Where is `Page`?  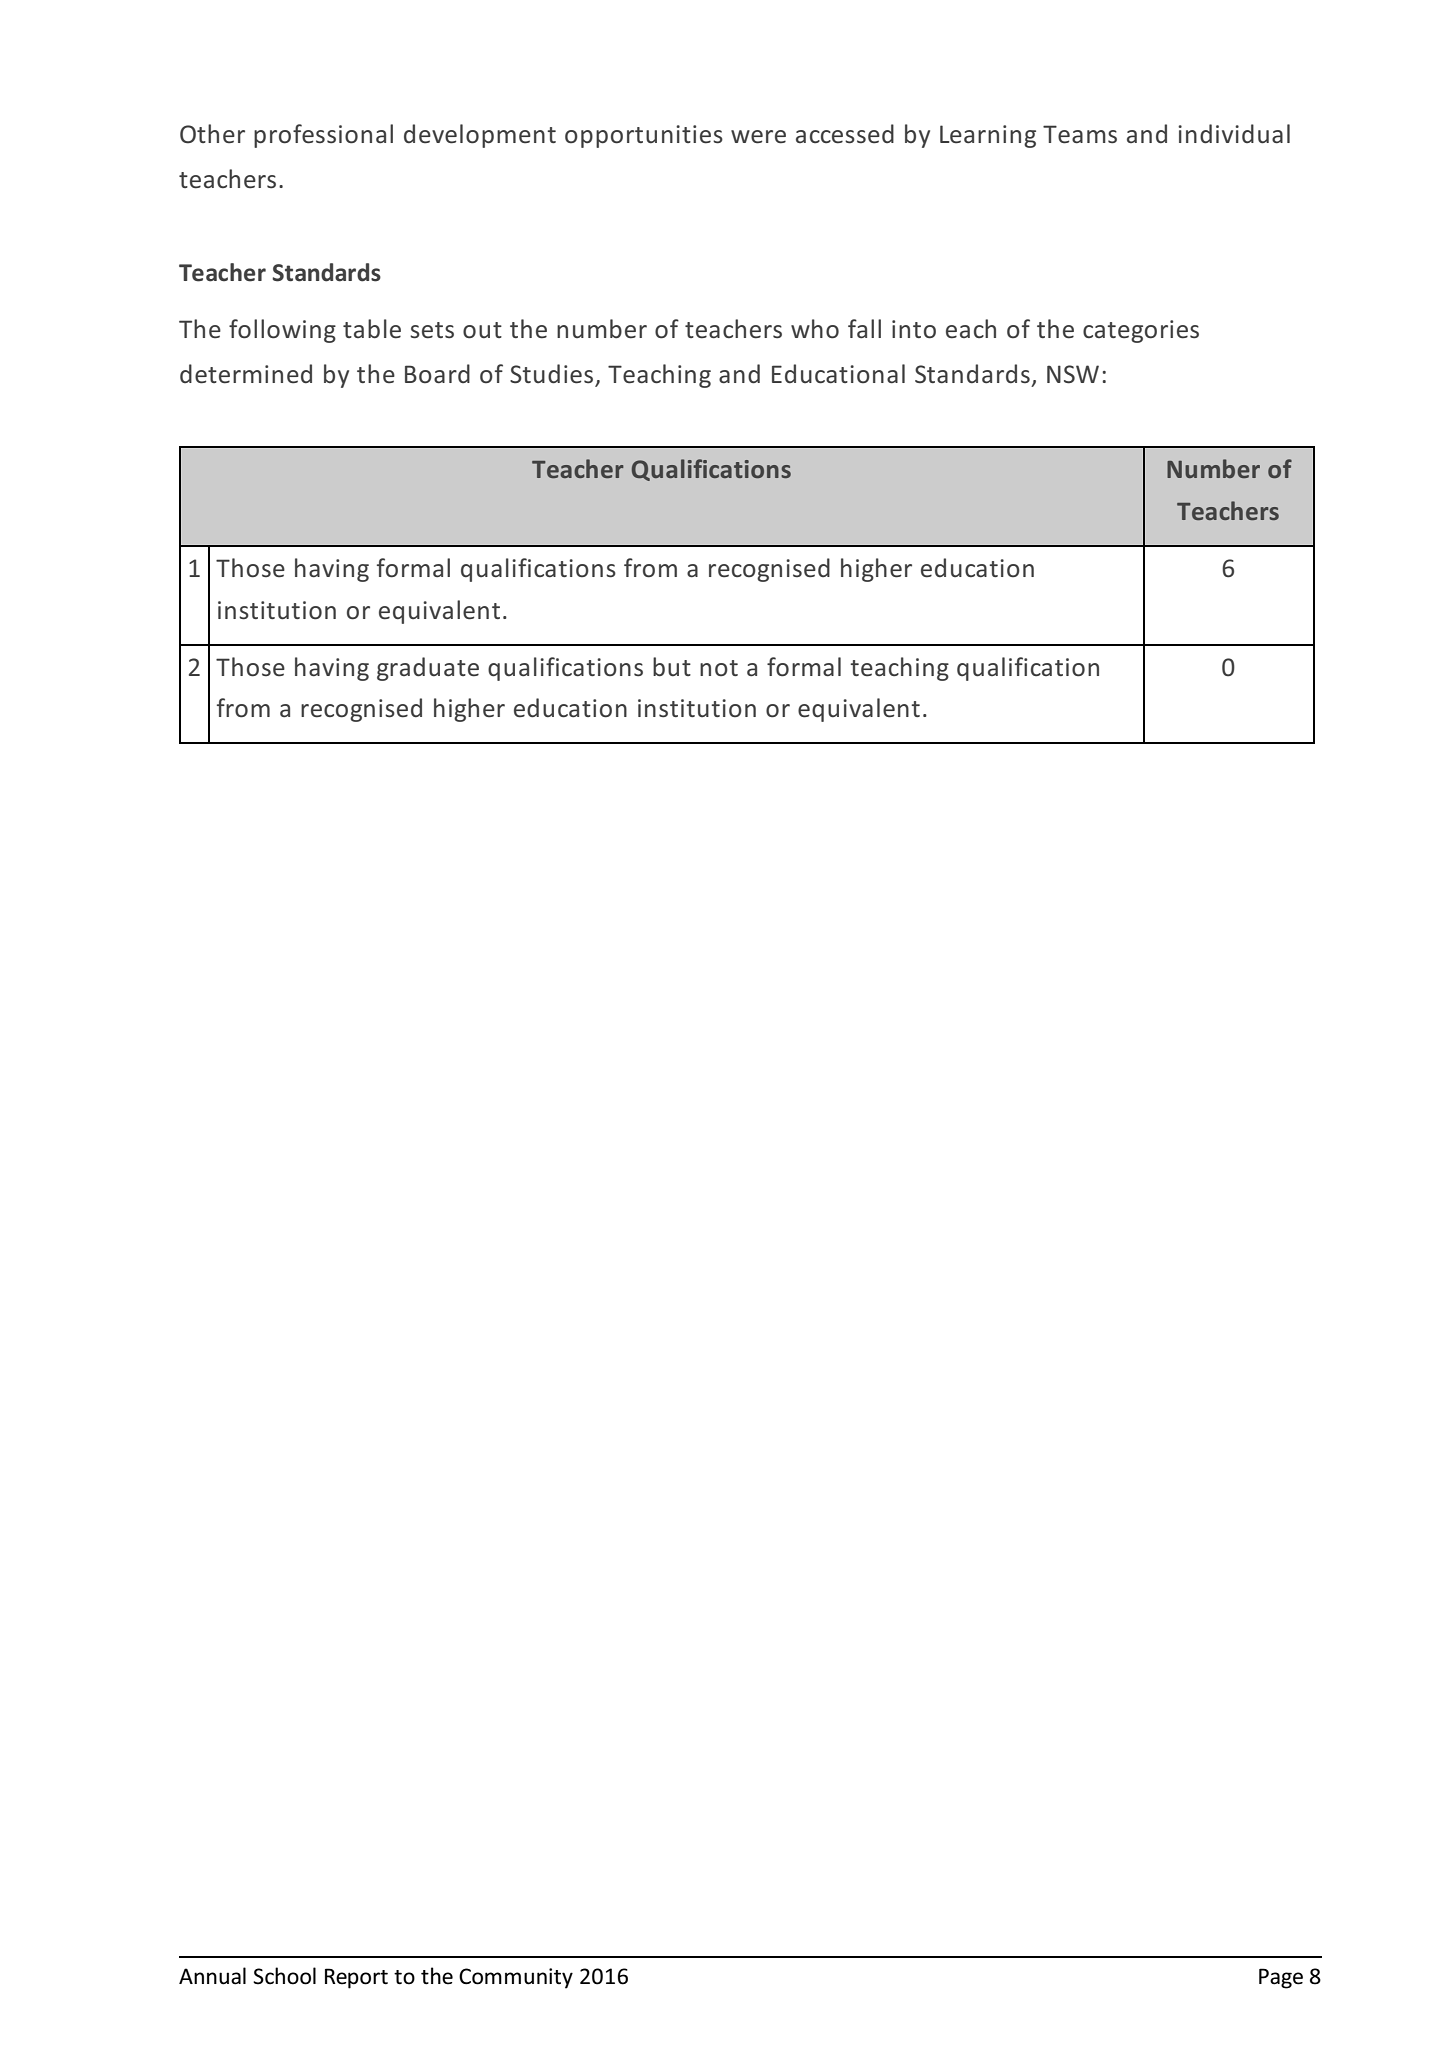 Page is located at coordinates (1281, 1978).
